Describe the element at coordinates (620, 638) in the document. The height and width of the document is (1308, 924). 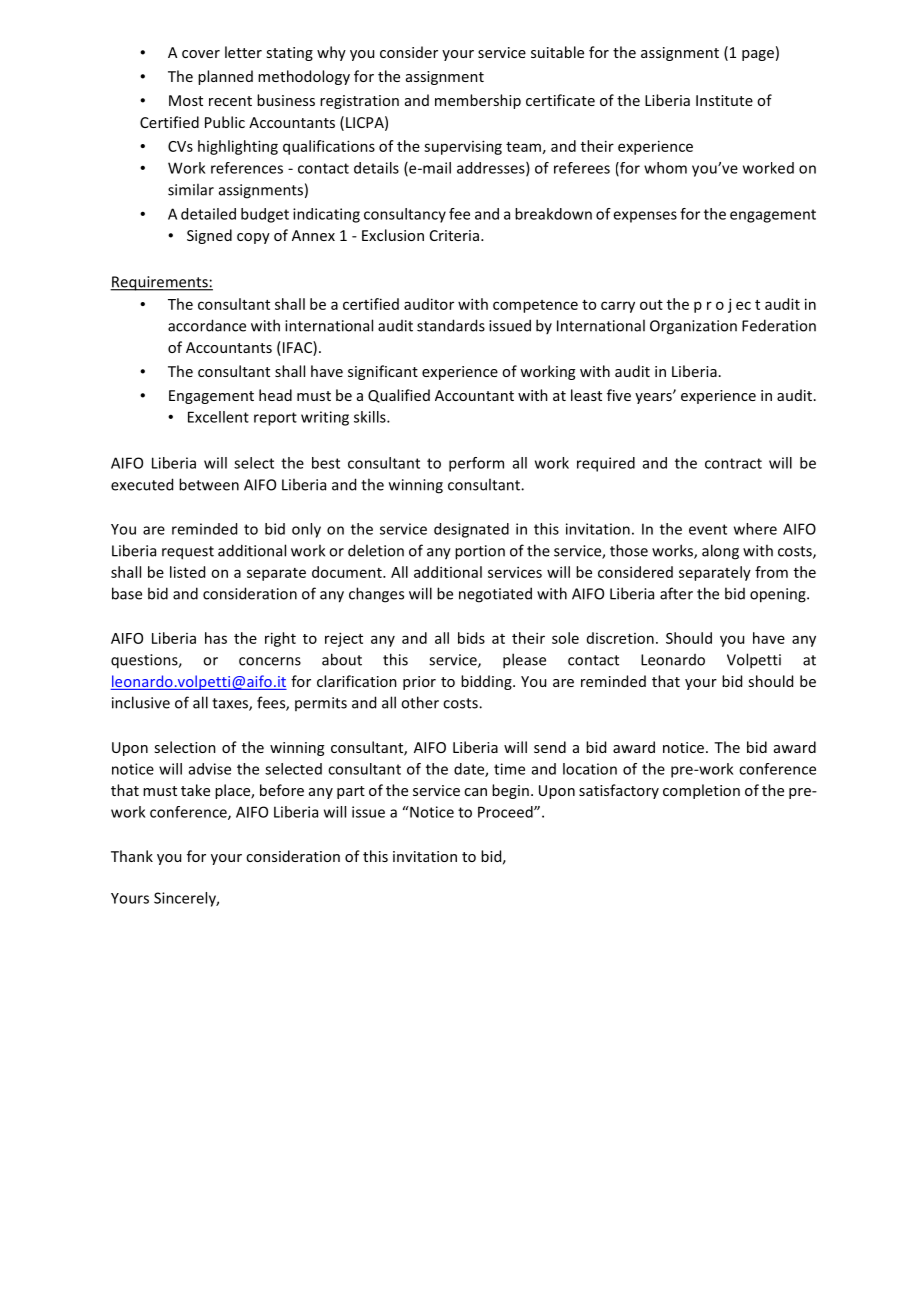
I see `discretion` at that location.
